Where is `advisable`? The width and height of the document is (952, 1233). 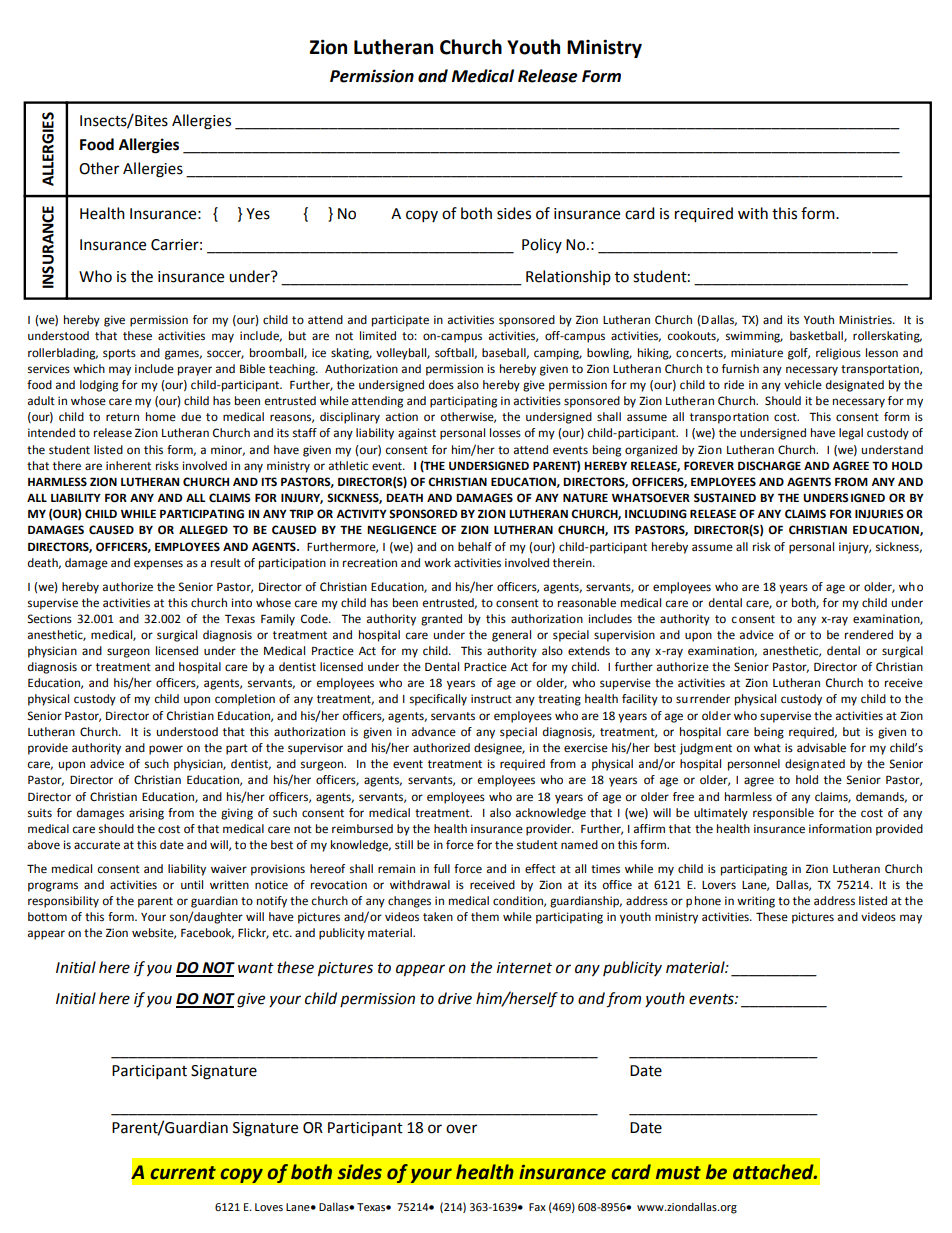 advisable is located at coordinates (821, 748).
